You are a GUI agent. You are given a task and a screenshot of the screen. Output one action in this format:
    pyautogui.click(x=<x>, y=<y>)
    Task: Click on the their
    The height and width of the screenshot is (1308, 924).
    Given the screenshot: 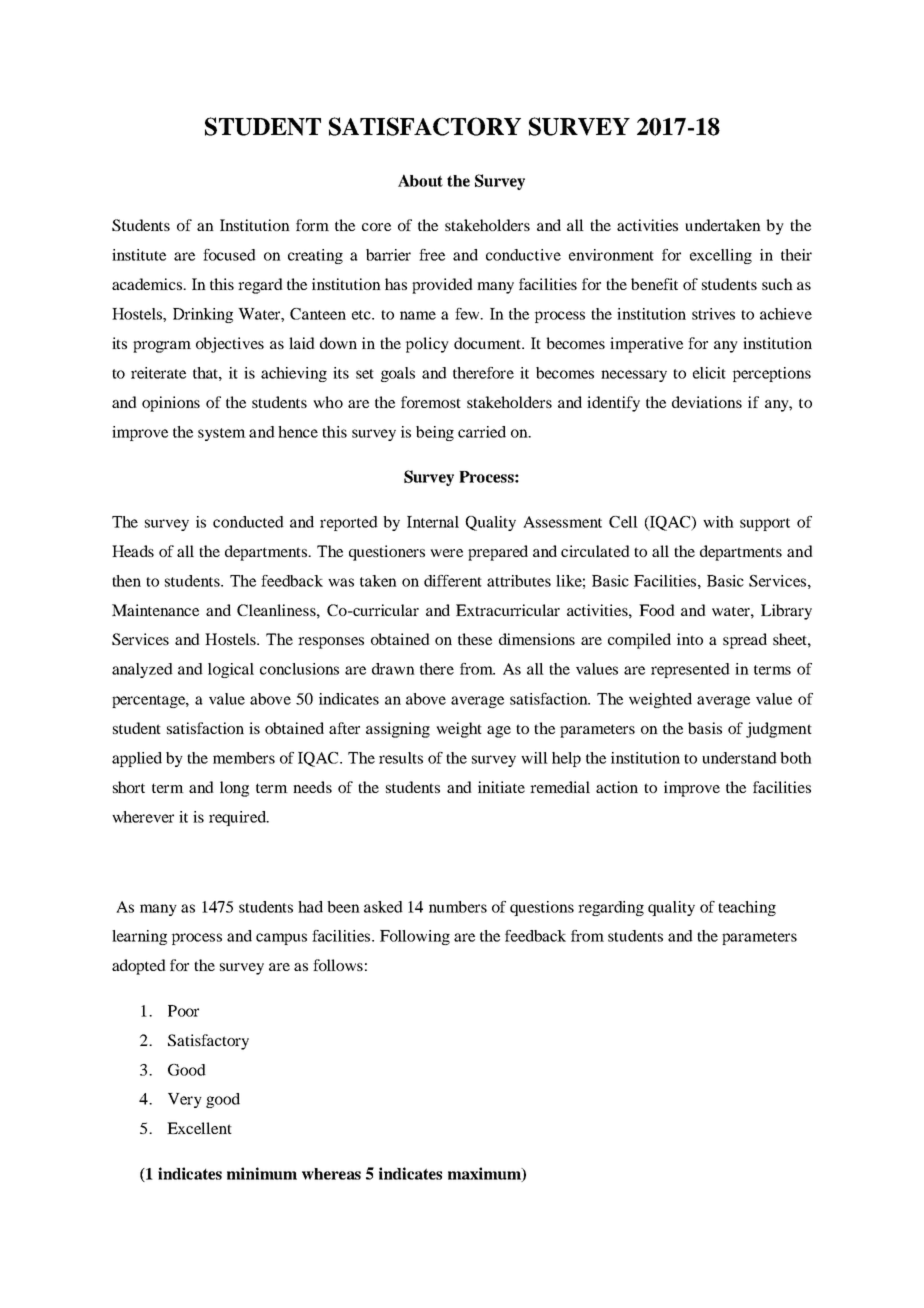 What is the action you would take?
    pyautogui.click(x=796, y=255)
